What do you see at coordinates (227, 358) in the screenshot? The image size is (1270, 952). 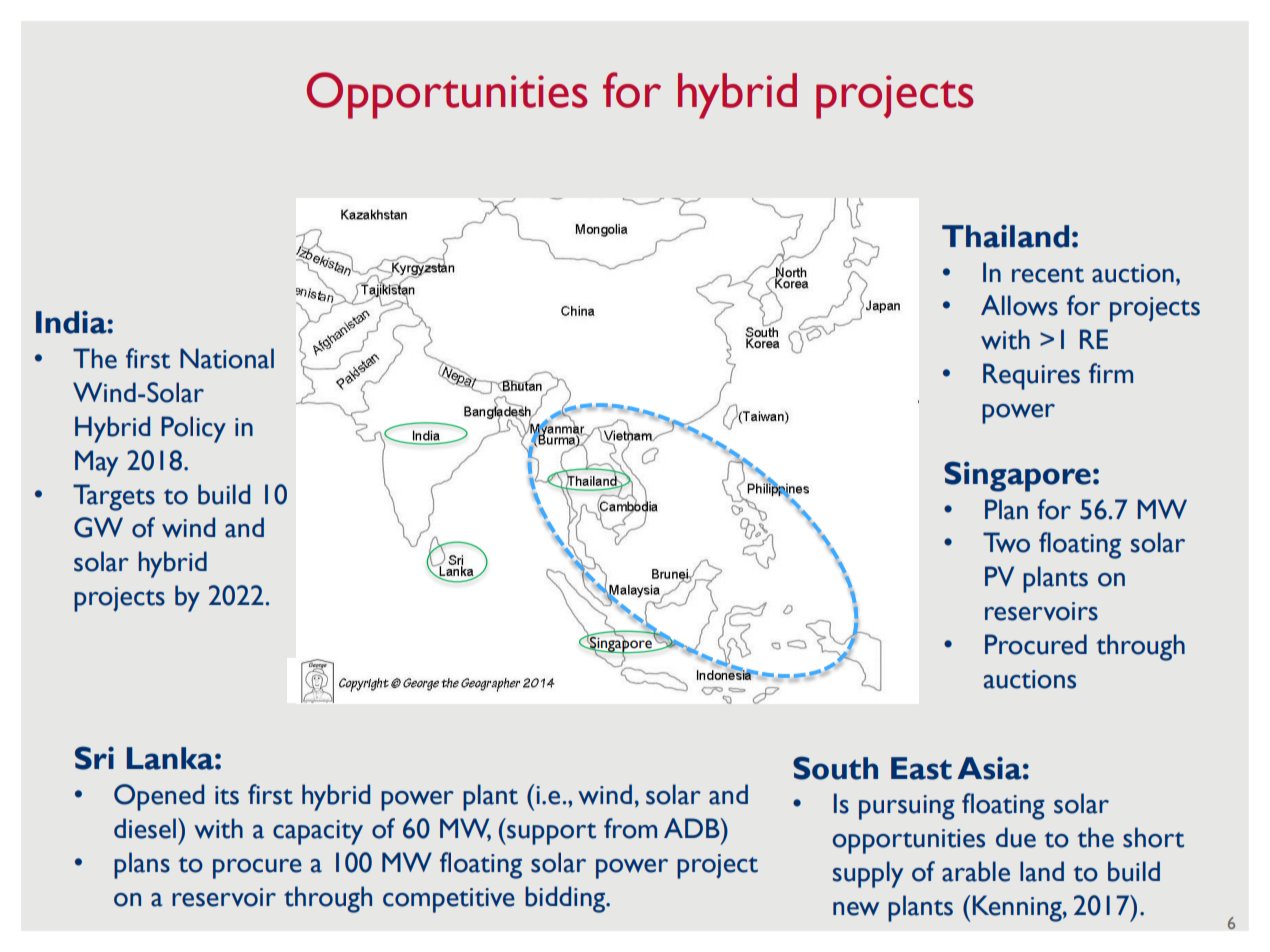 I see `National` at bounding box center [227, 358].
